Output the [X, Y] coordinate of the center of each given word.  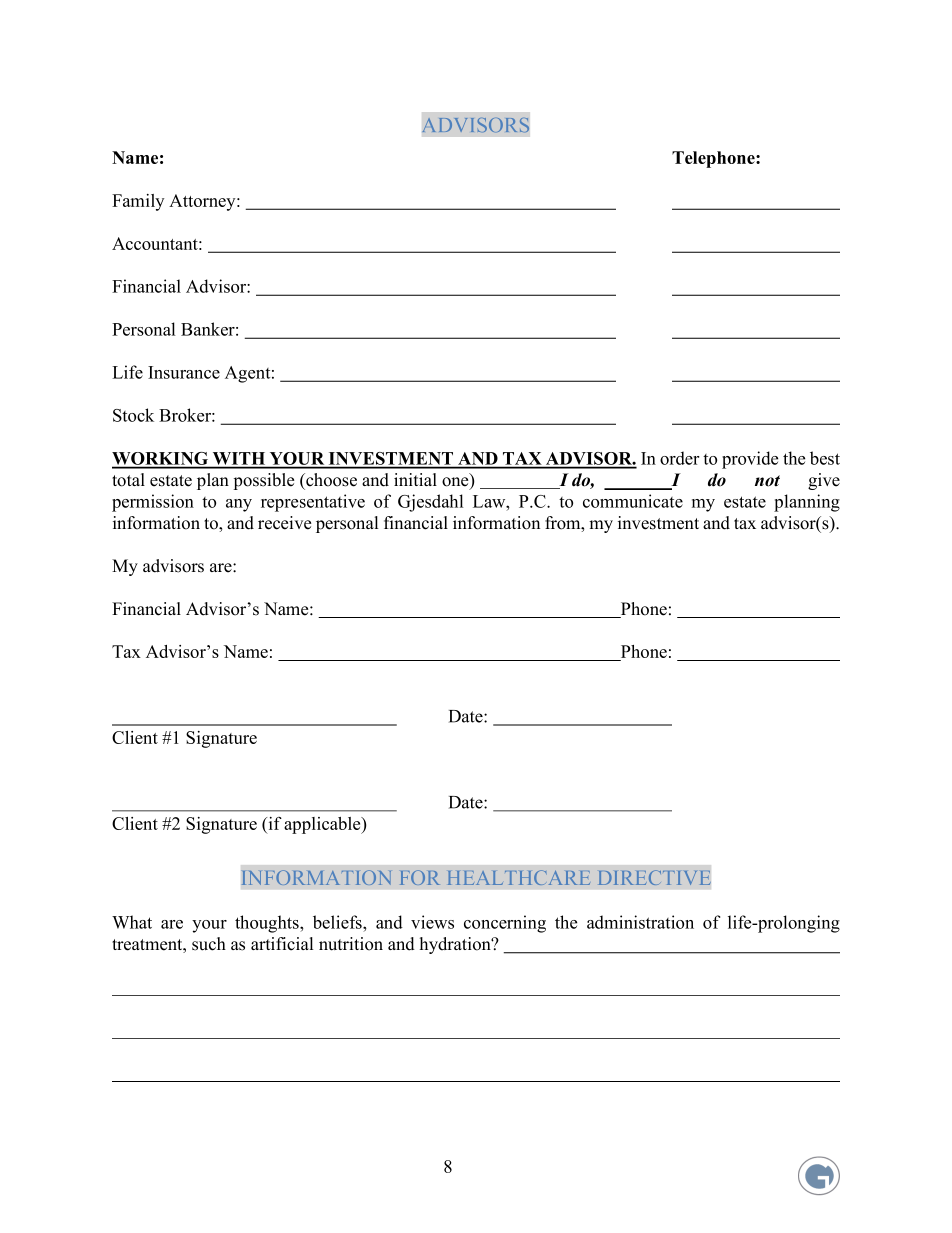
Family [138, 202]
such [209, 944]
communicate [633, 501]
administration [640, 922]
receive [284, 523]
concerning [505, 924]
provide [750, 460]
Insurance [184, 372]
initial [415, 479]
